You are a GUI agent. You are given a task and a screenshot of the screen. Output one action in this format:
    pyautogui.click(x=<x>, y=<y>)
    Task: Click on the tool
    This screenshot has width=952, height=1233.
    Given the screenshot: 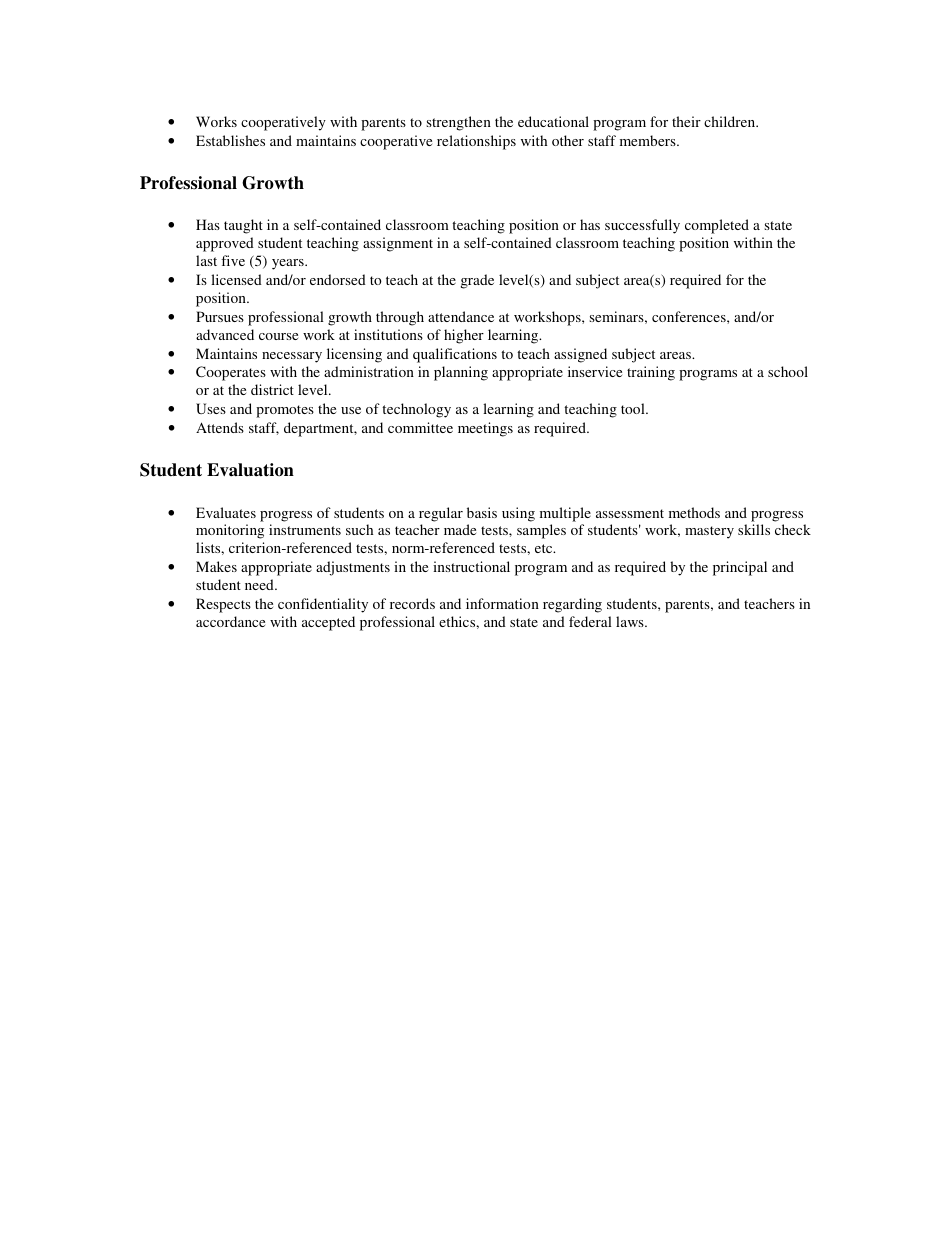 What is the action you would take?
    pyautogui.click(x=634, y=408)
